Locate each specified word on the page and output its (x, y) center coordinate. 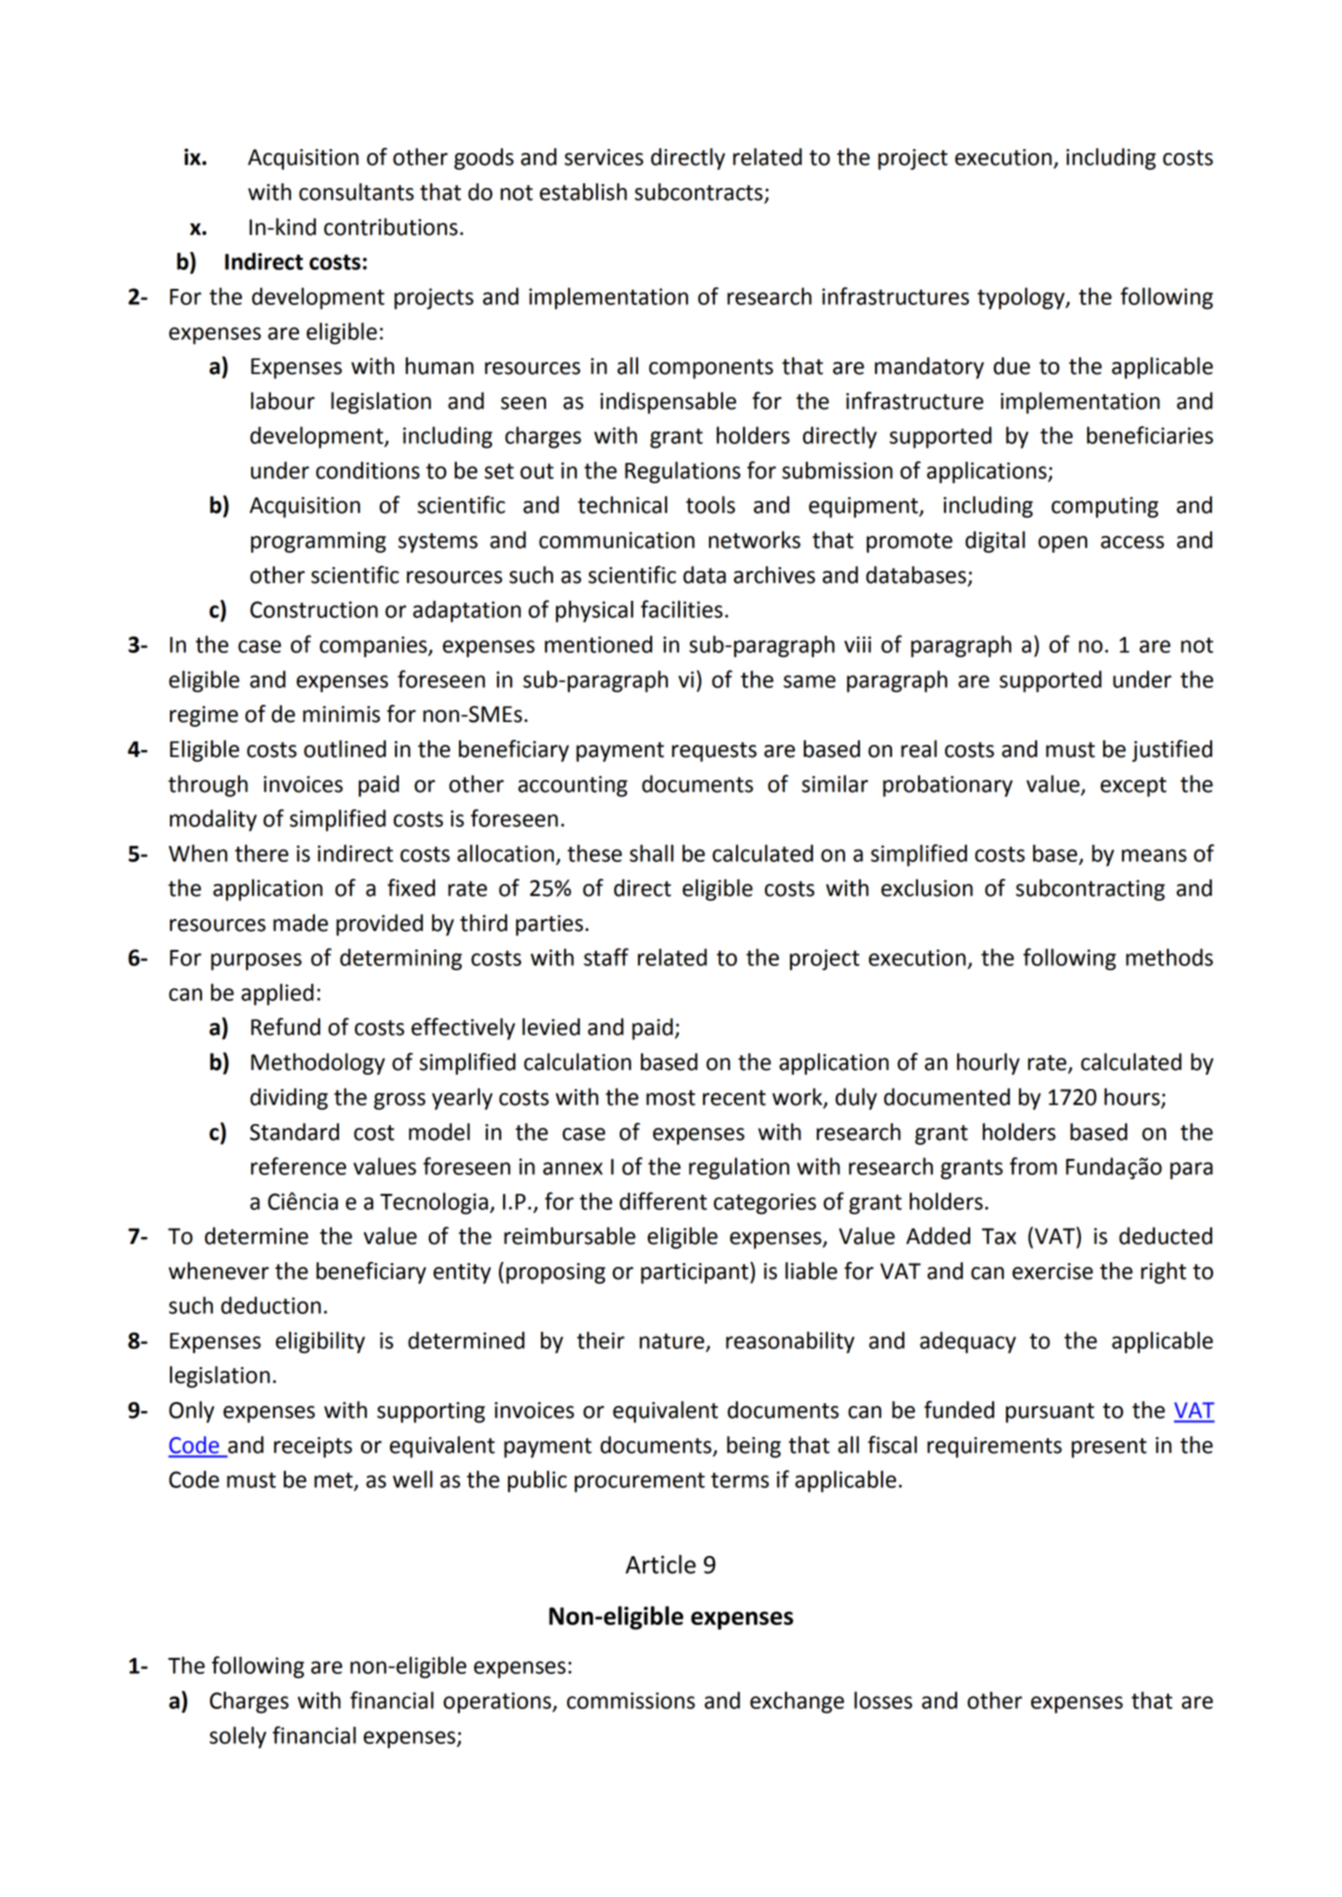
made (300, 923)
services (603, 157)
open (1062, 544)
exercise (1052, 1271)
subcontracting (1090, 890)
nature (673, 1342)
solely (238, 1737)
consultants (356, 192)
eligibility (320, 1342)
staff (606, 957)
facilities (682, 609)
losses (883, 1700)
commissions (631, 1700)
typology (1022, 298)
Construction (314, 609)
